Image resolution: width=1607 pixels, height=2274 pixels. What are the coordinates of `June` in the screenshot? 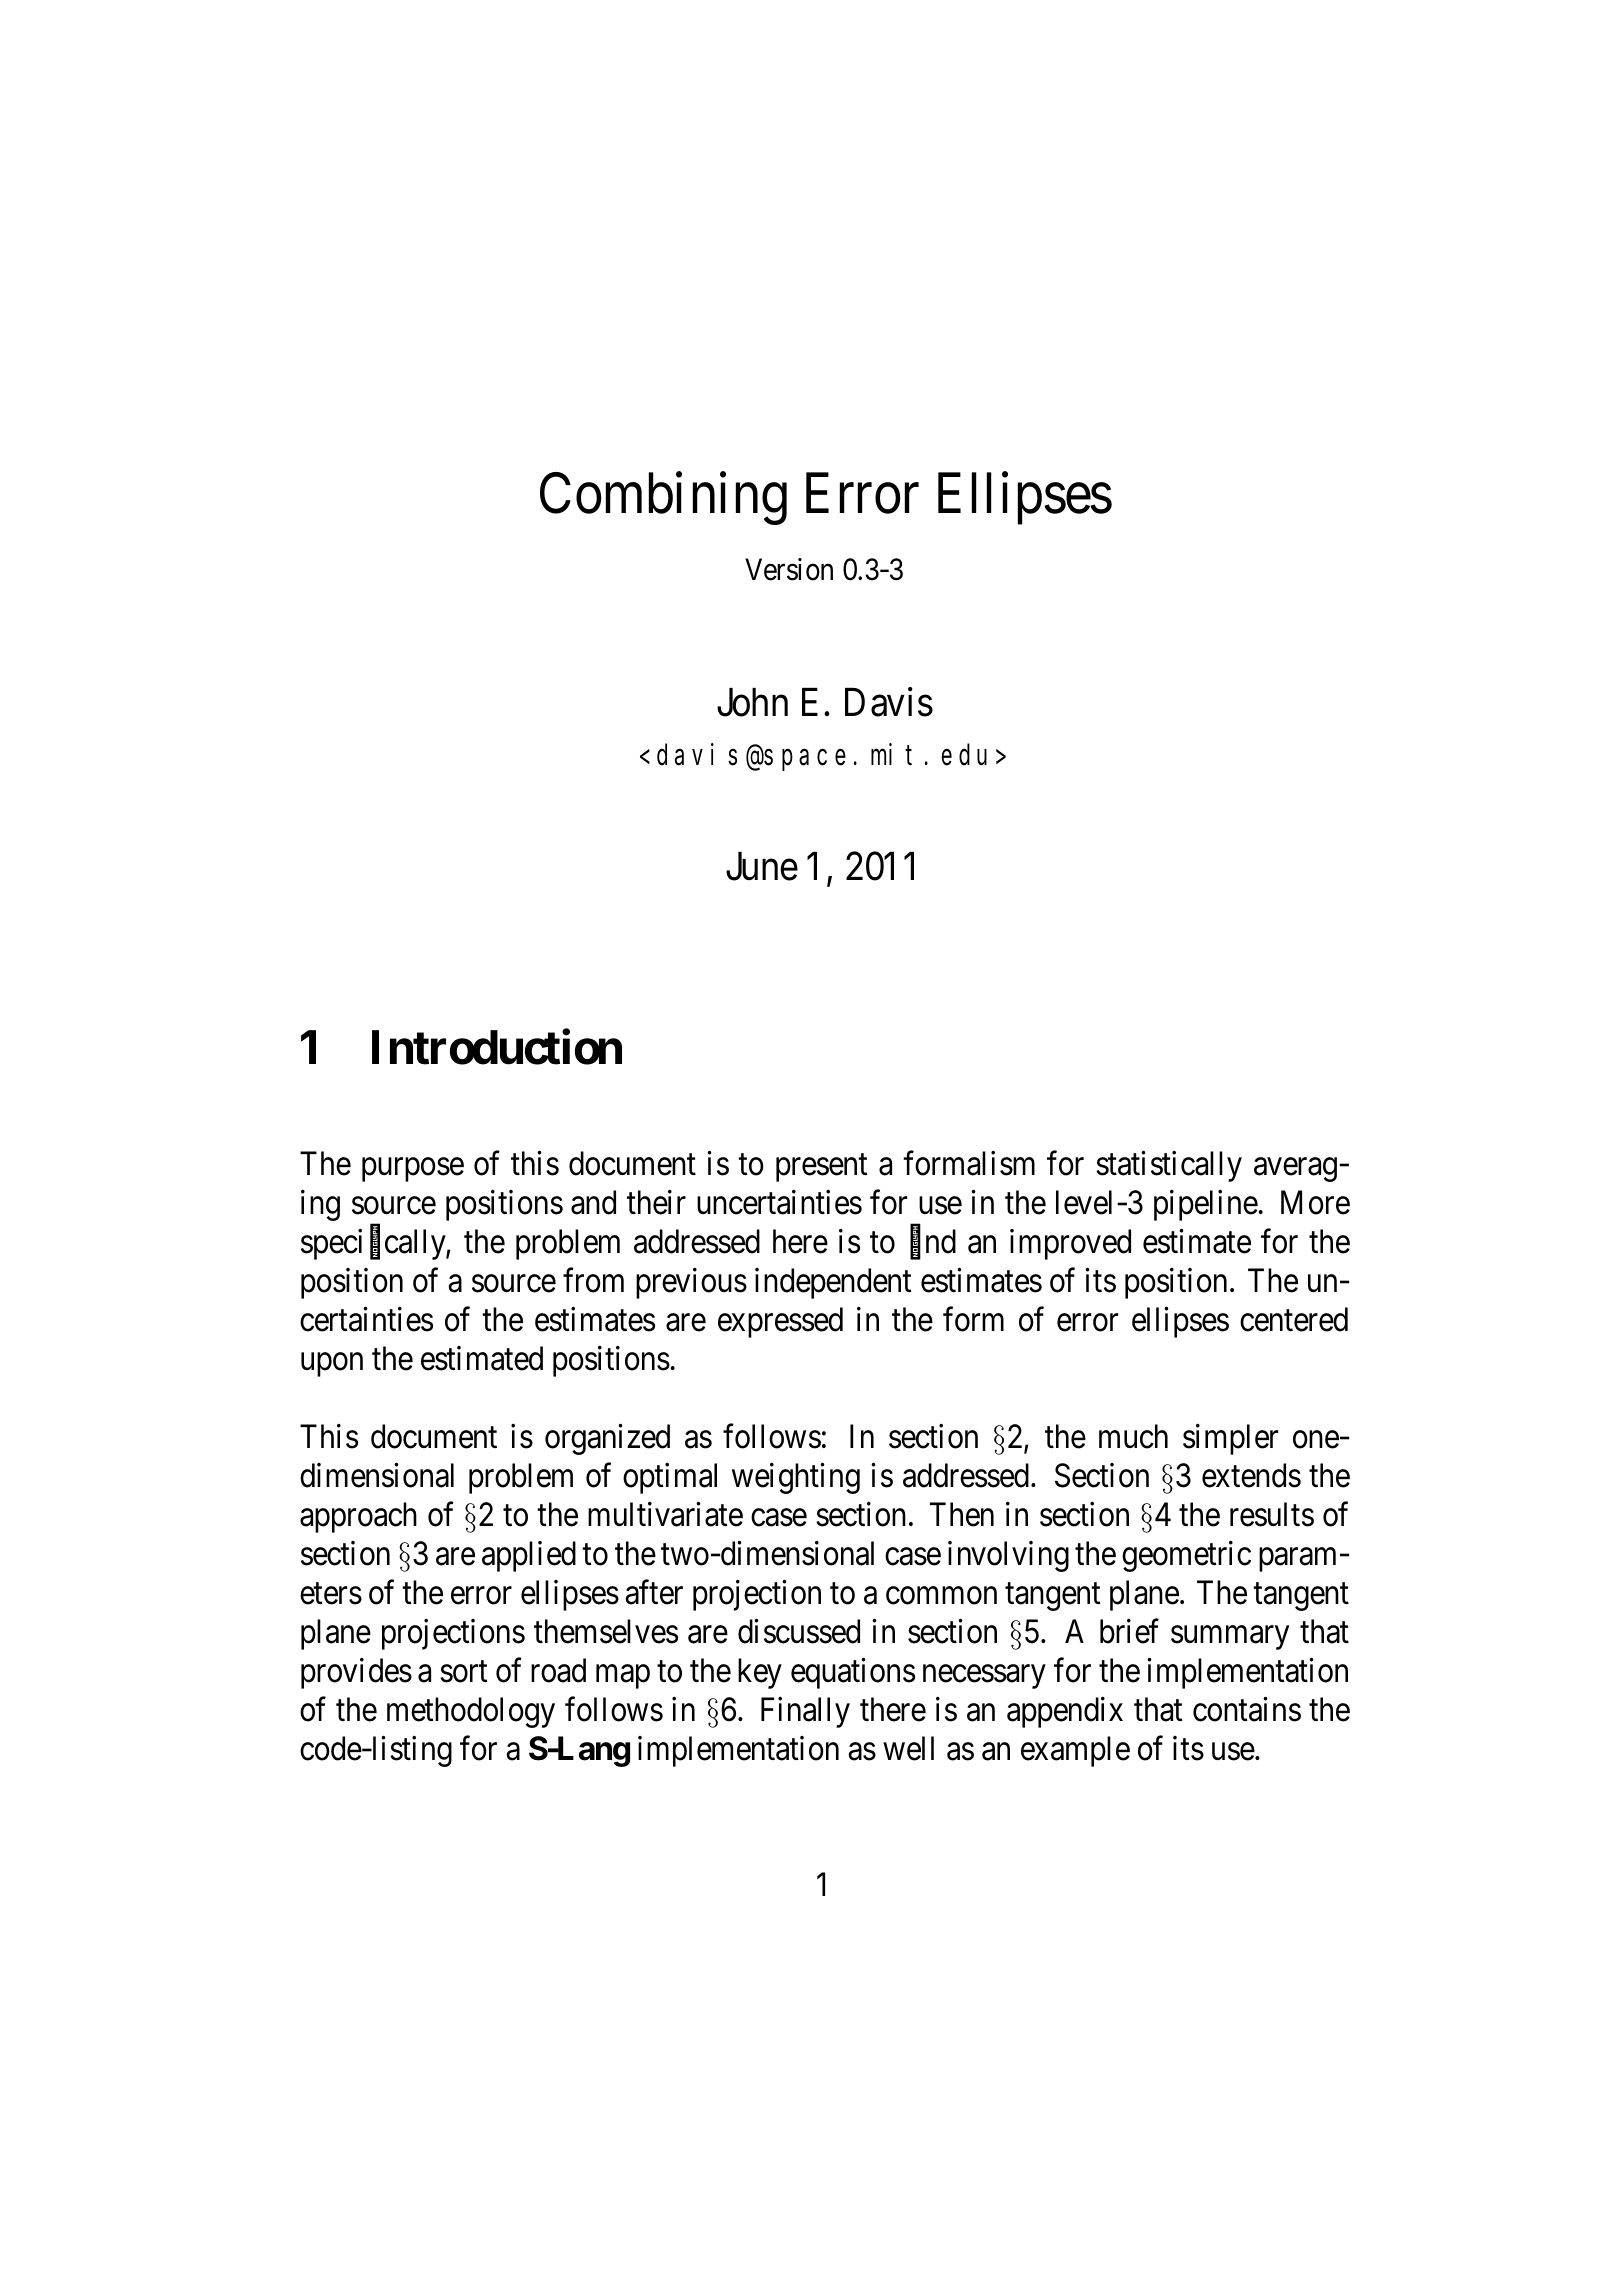 It's located at (762, 866).
